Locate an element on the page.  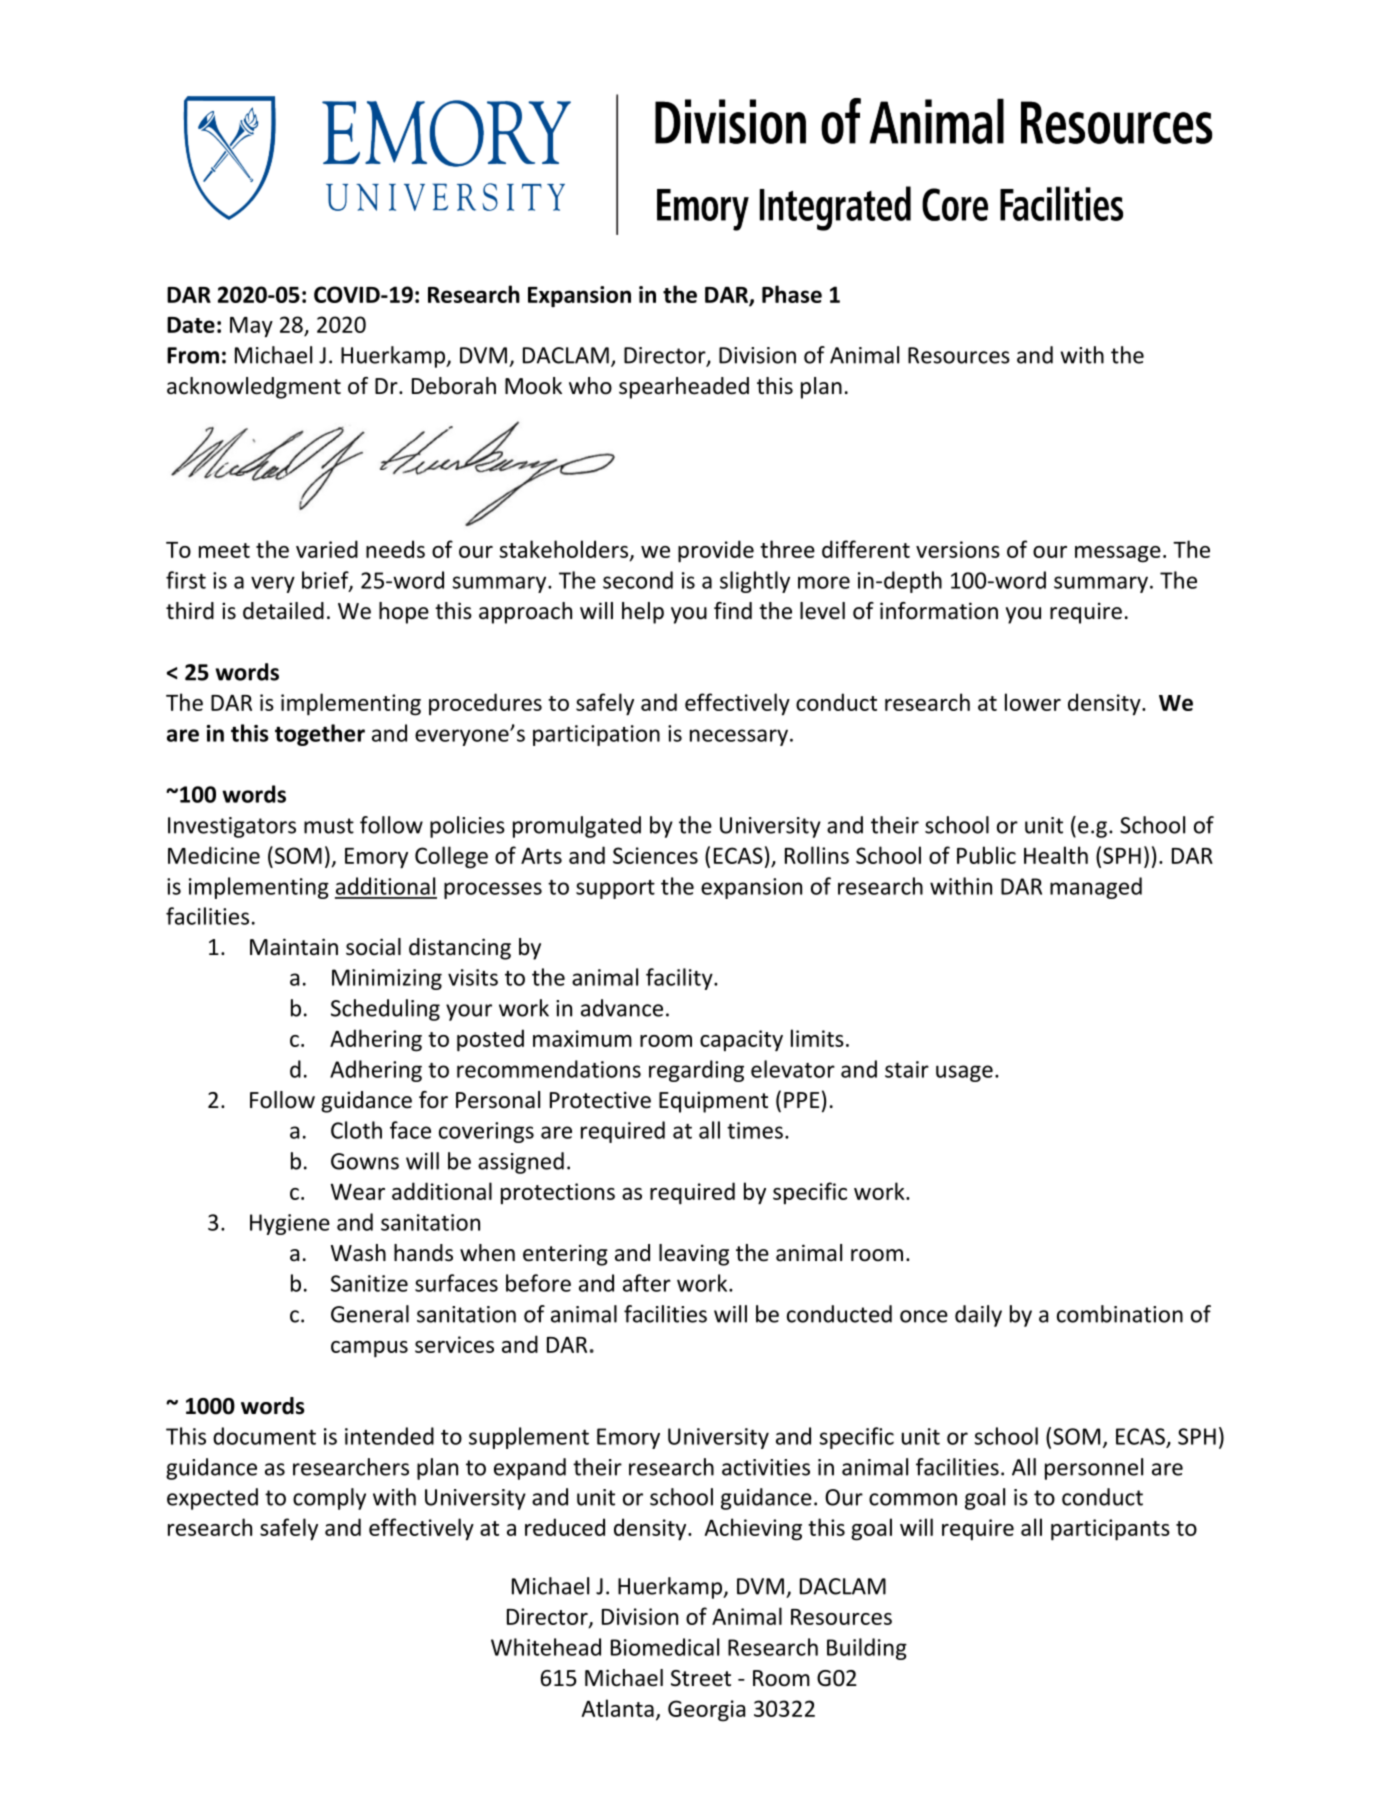
Public is located at coordinates (986, 855).
